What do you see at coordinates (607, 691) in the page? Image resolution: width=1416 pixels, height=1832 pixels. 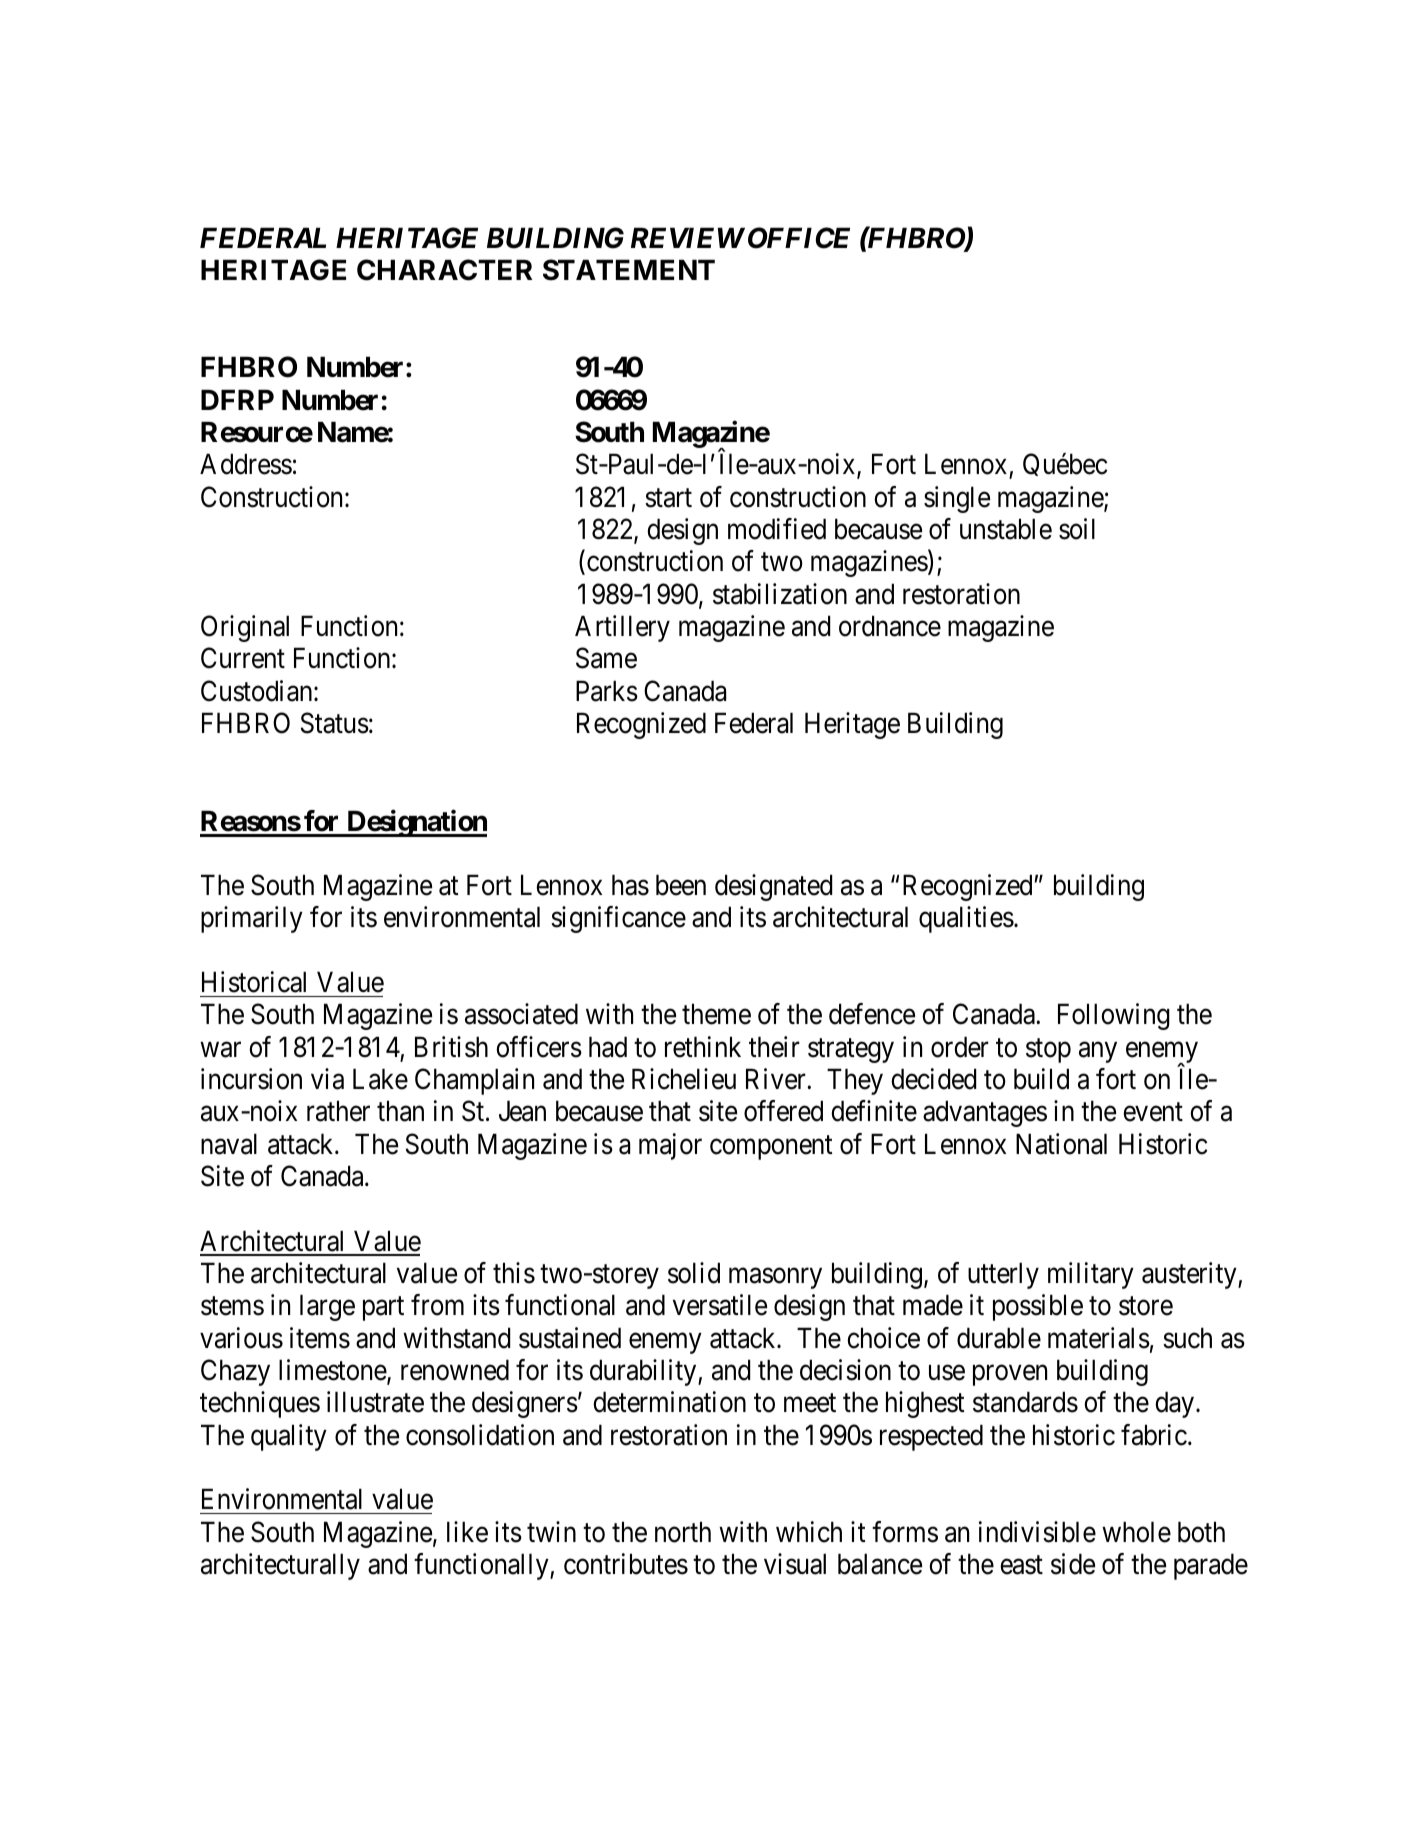 I see `Parks` at bounding box center [607, 691].
